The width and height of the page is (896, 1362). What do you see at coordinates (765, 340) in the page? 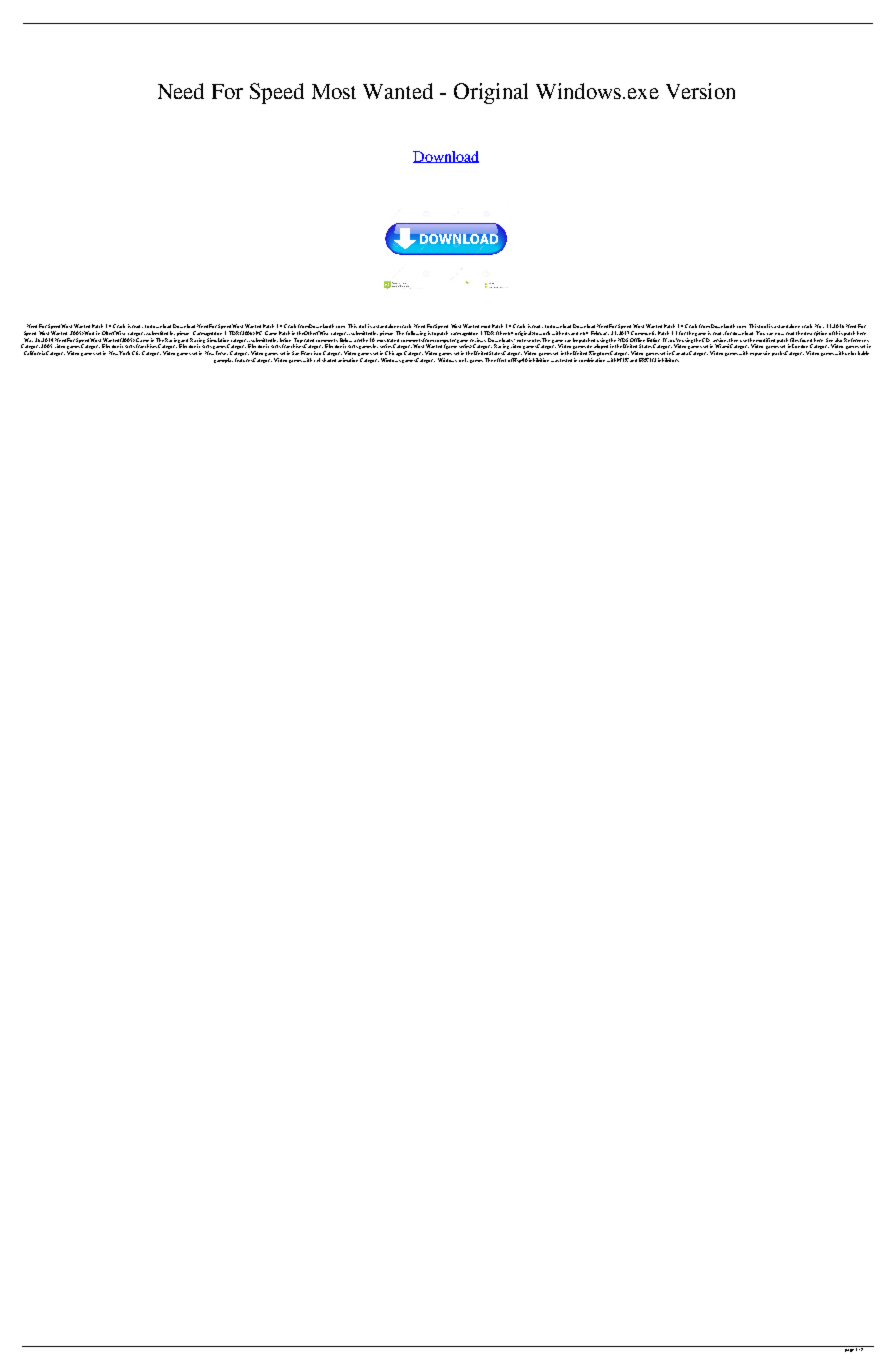
I see `modified` at bounding box center [765, 340].
